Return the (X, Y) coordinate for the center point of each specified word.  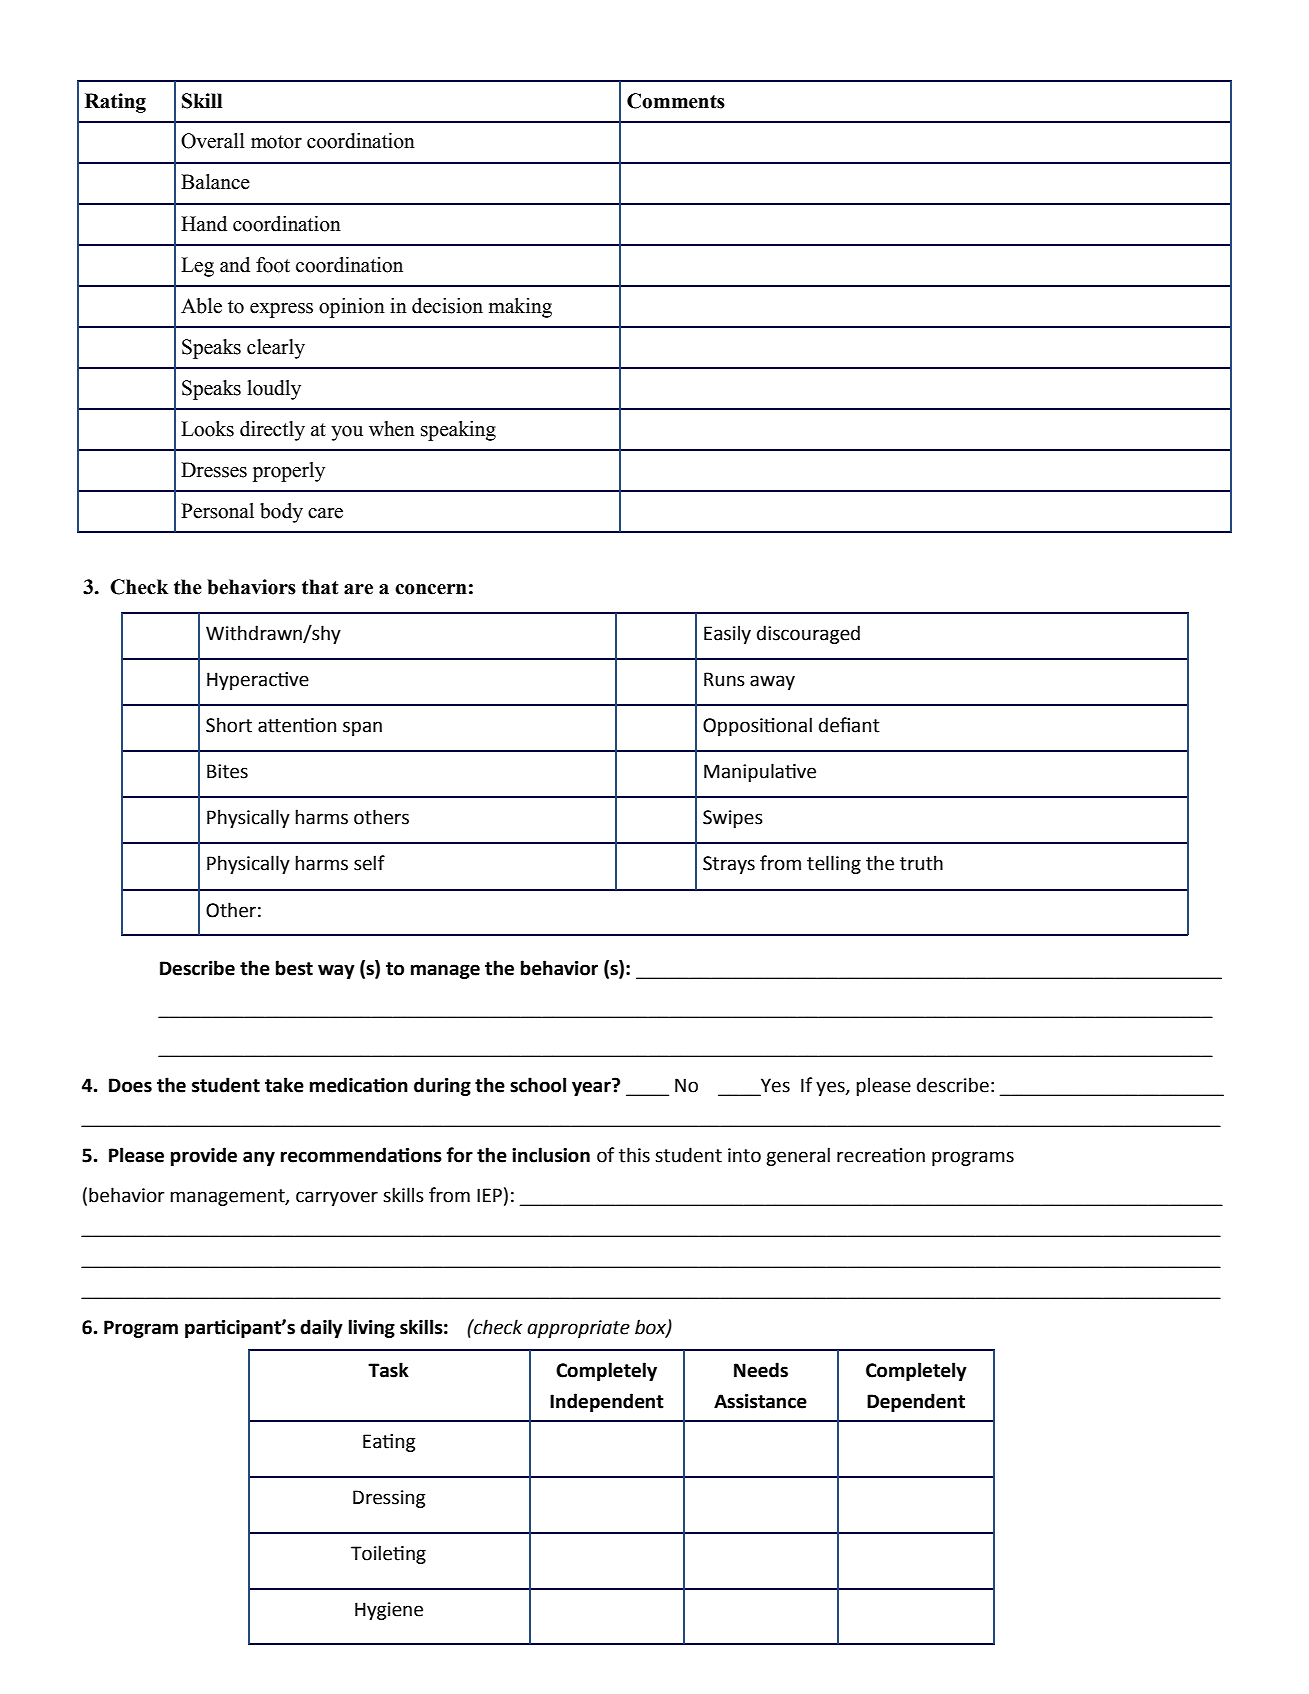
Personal (217, 511)
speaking (458, 431)
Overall (213, 141)
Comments (676, 101)
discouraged (808, 634)
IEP (489, 1195)
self (369, 863)
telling (834, 864)
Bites (227, 771)
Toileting (388, 1554)
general (798, 1156)
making (520, 308)
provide (204, 1156)
